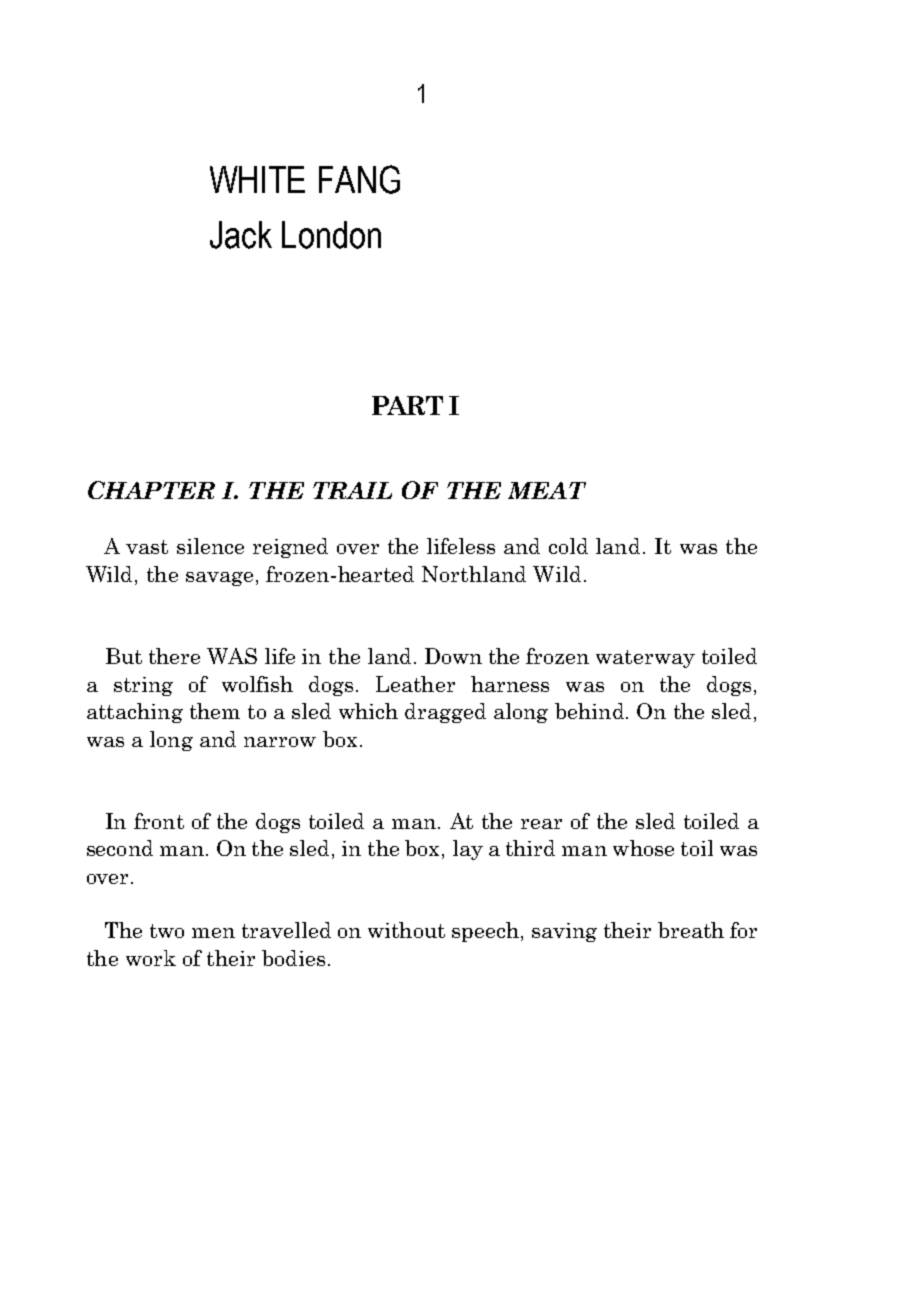 The width and height of the screenshot is (924, 1311). I want to click on cold, so click(568, 546).
